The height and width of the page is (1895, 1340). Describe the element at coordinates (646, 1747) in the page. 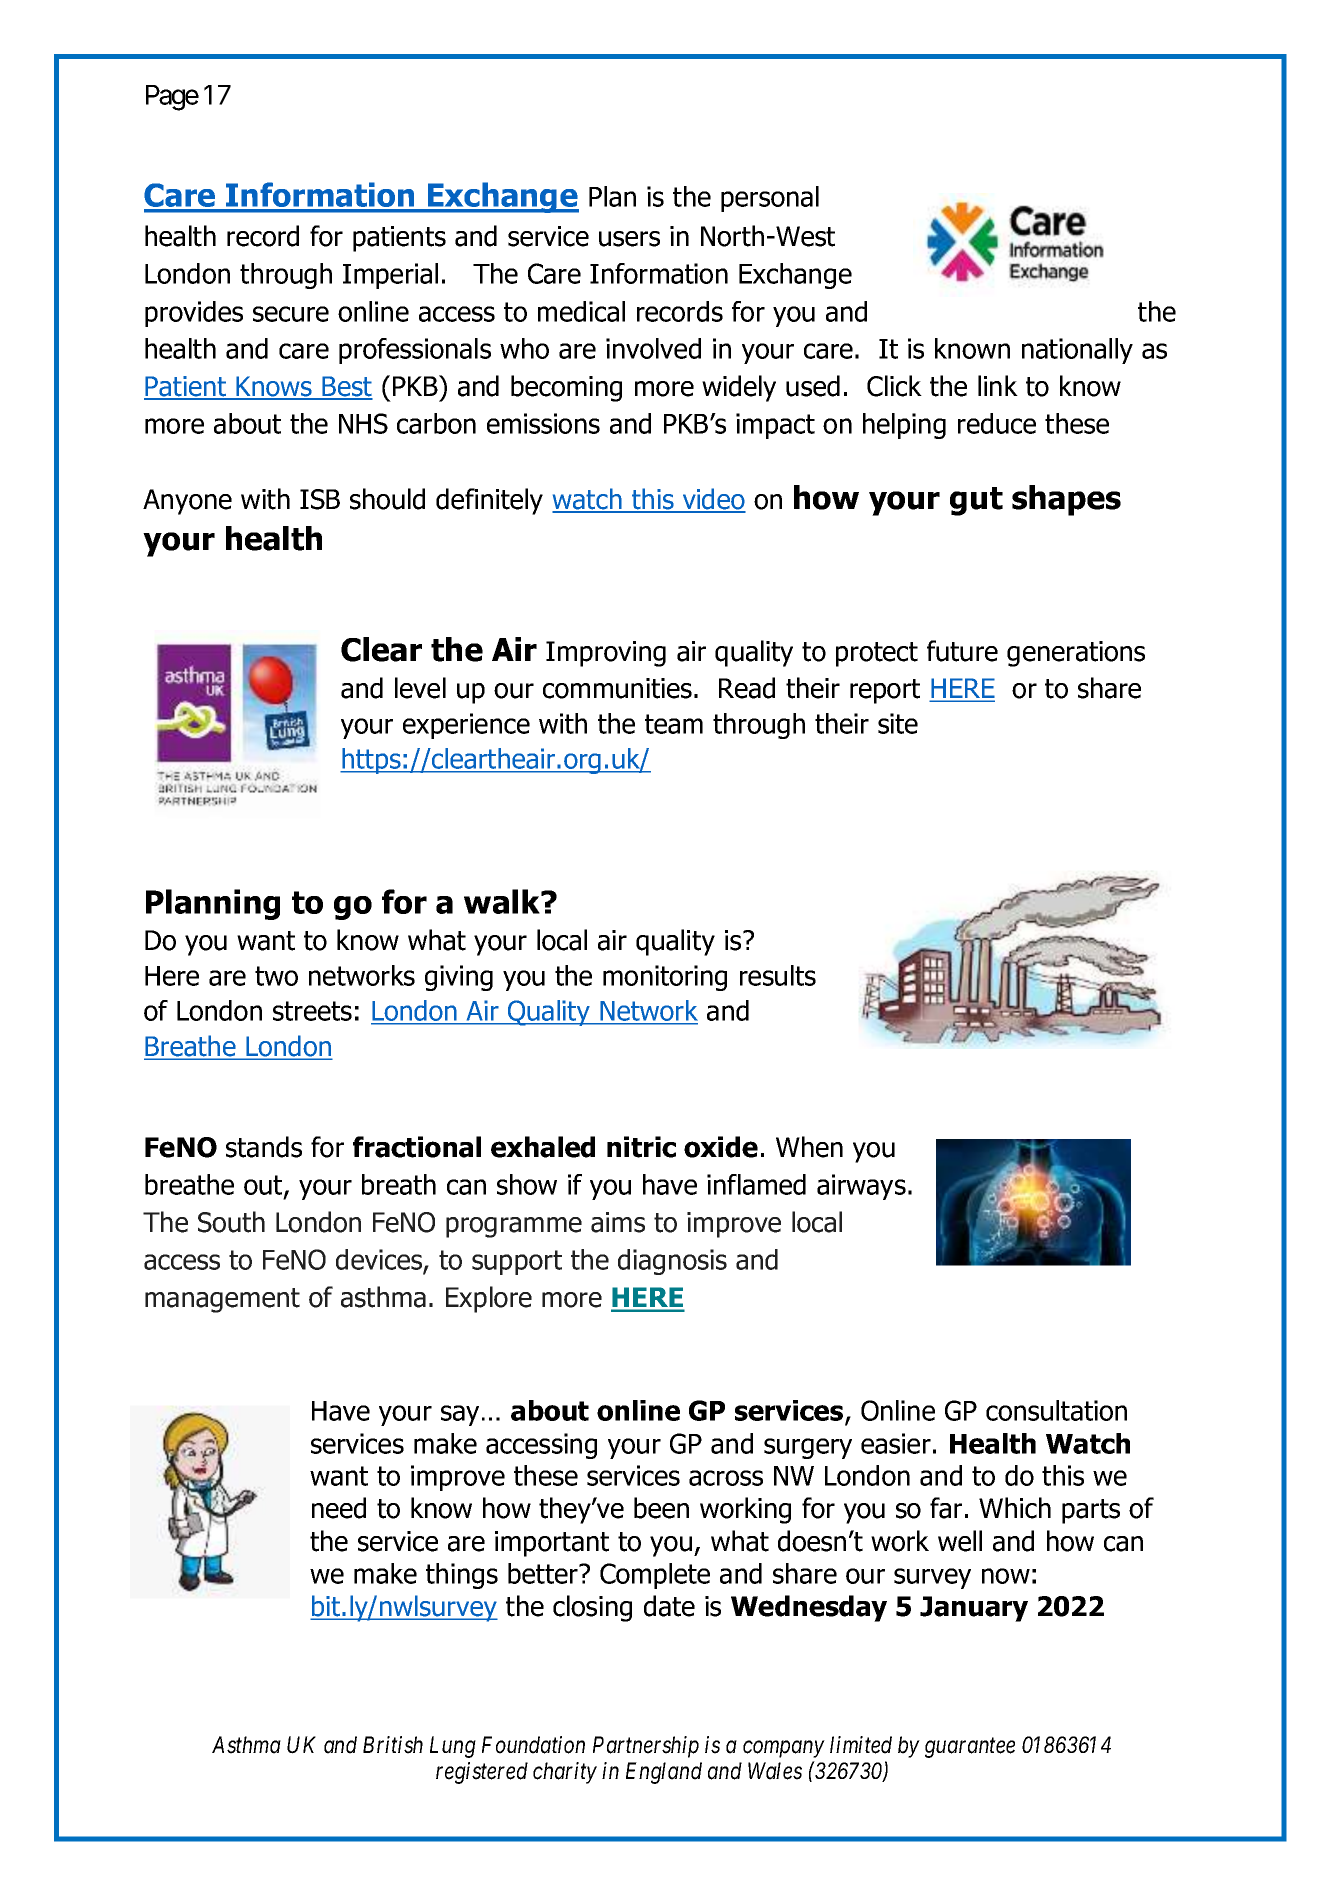

I see `Partnership` at that location.
